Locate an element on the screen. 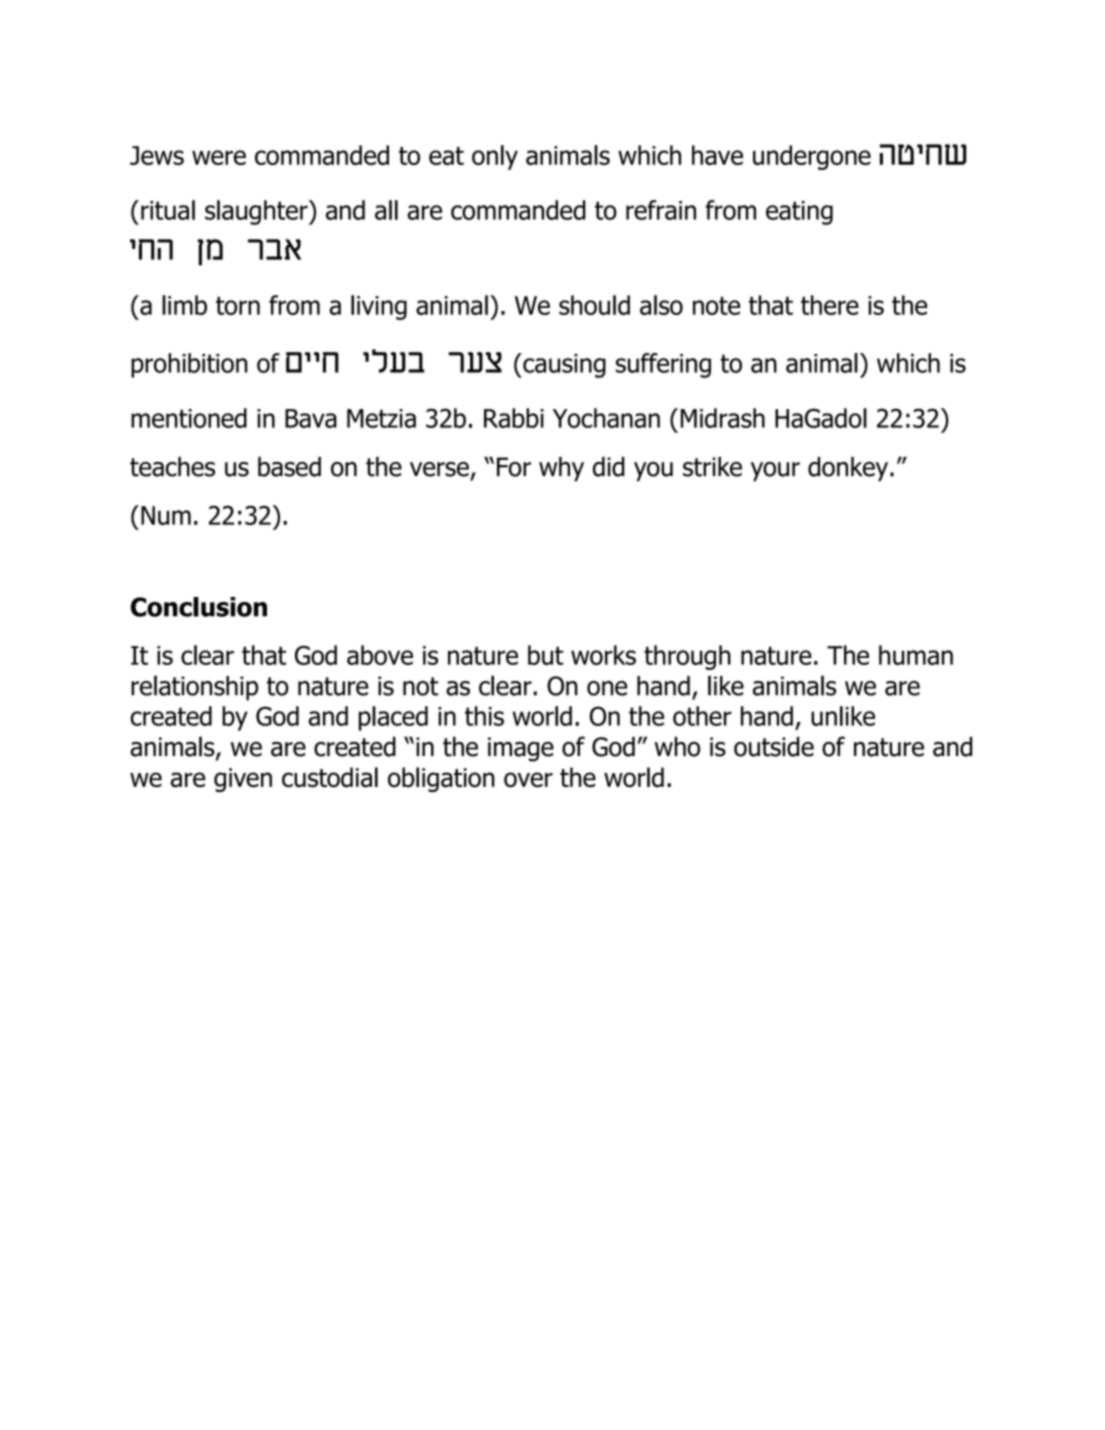 This screenshot has width=1105, height=1430. based is located at coordinates (289, 467).
